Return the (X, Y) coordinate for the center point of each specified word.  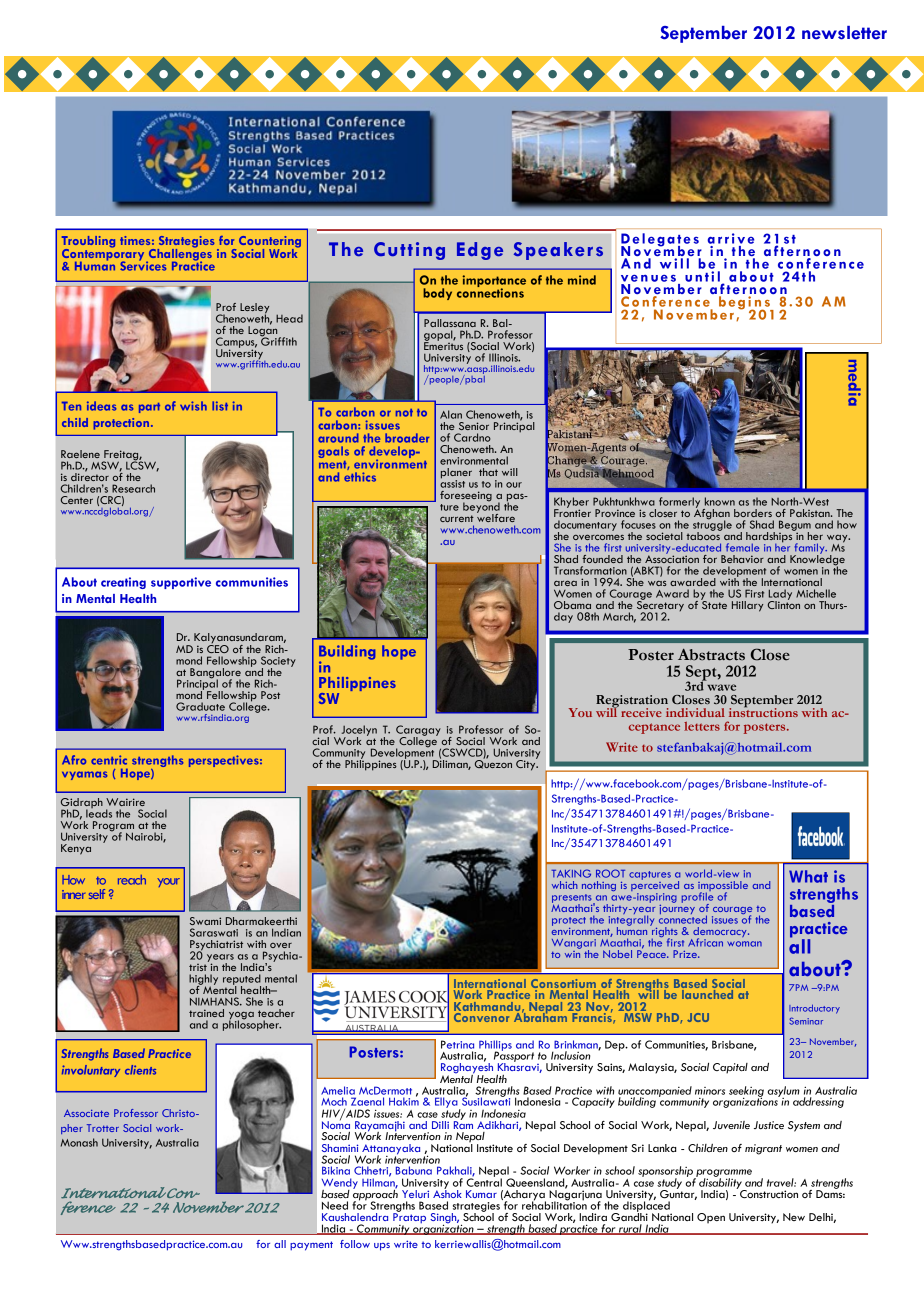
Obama (572, 605)
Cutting (409, 251)
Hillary (747, 606)
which (565, 885)
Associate (86, 1113)
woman (744, 944)
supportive (181, 583)
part (149, 408)
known (720, 501)
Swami (205, 921)
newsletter (844, 33)
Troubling (88, 243)
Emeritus (443, 345)
